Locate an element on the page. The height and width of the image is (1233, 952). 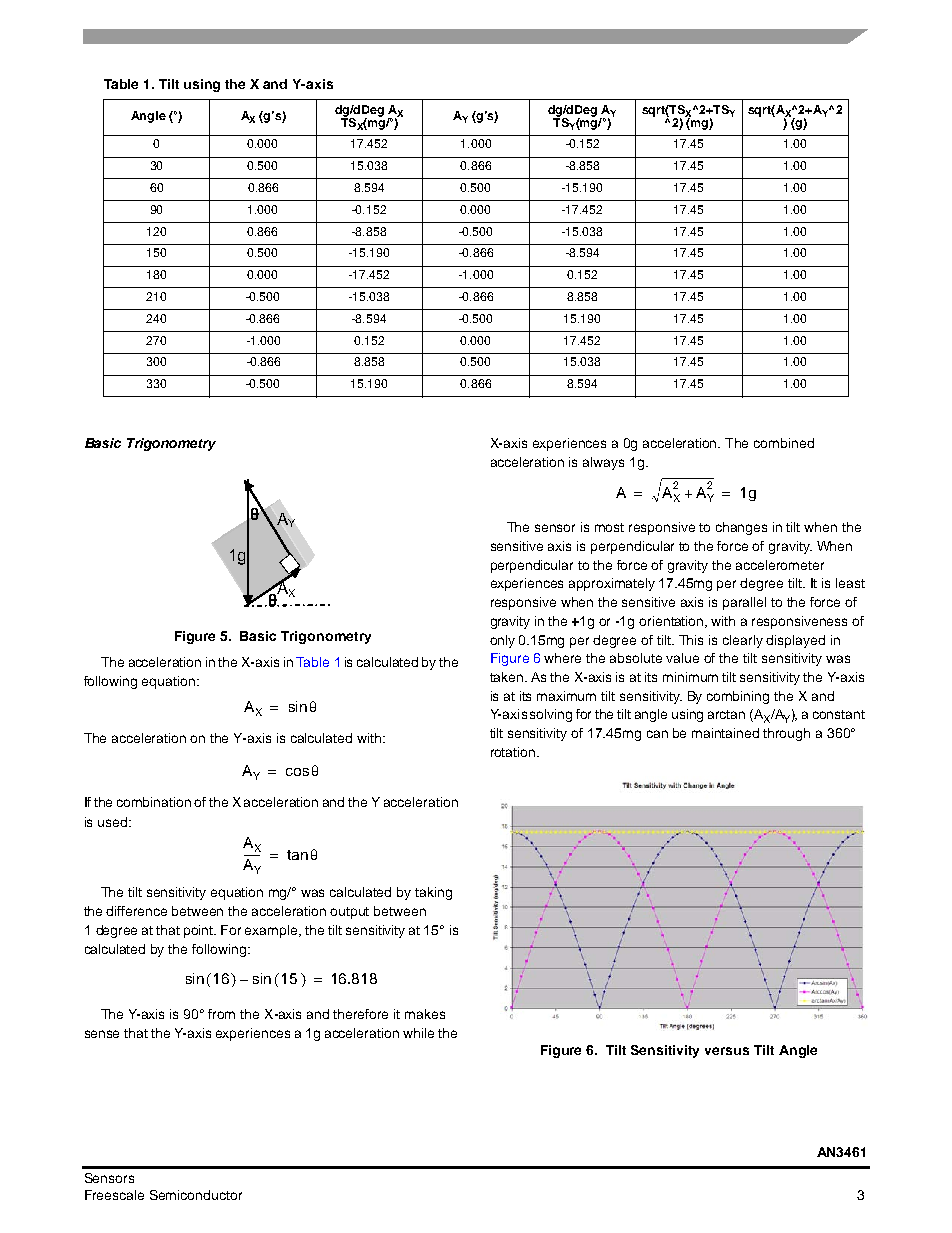
combined is located at coordinates (784, 443).
